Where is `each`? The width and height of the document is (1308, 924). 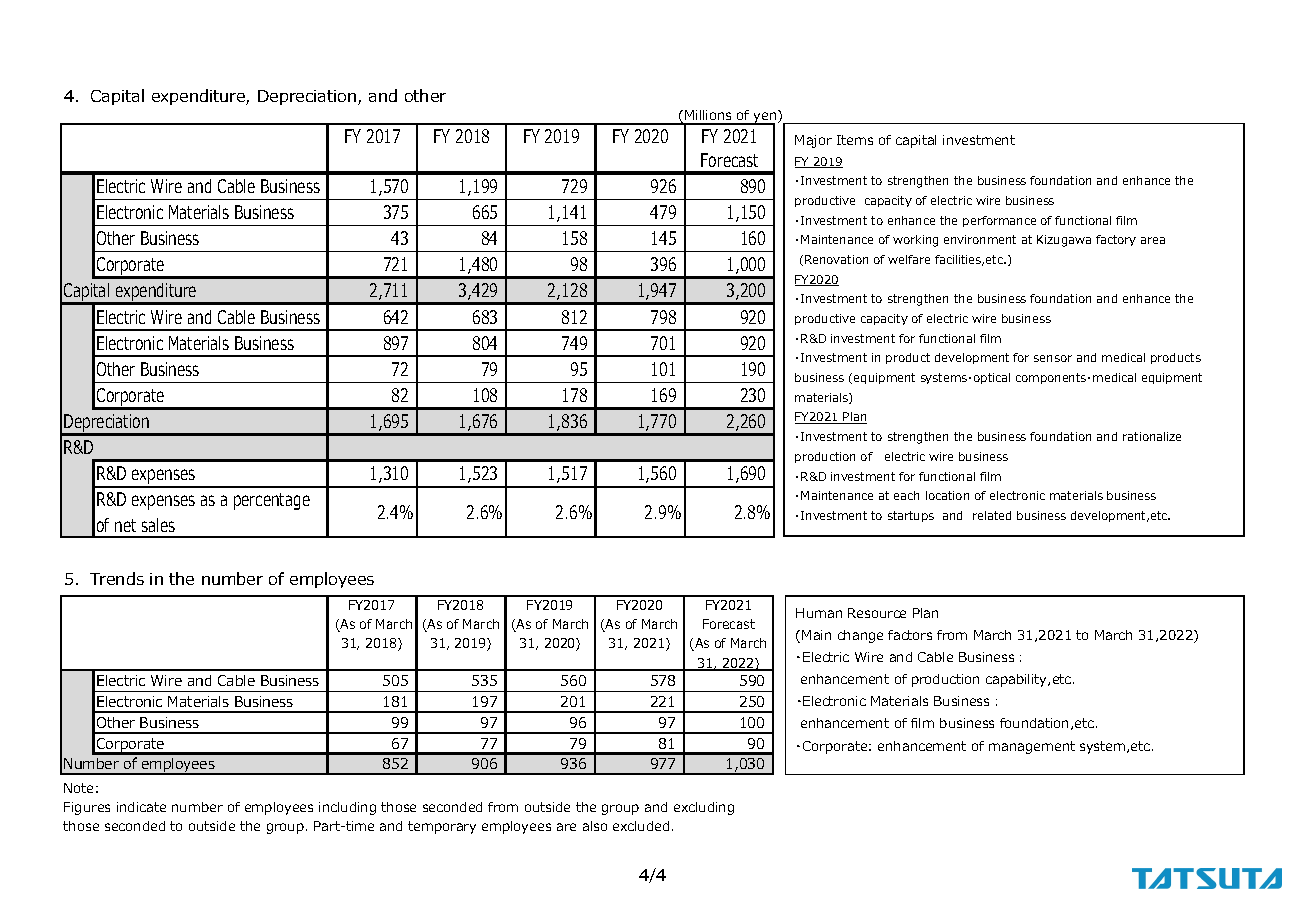
each is located at coordinates (906, 495).
